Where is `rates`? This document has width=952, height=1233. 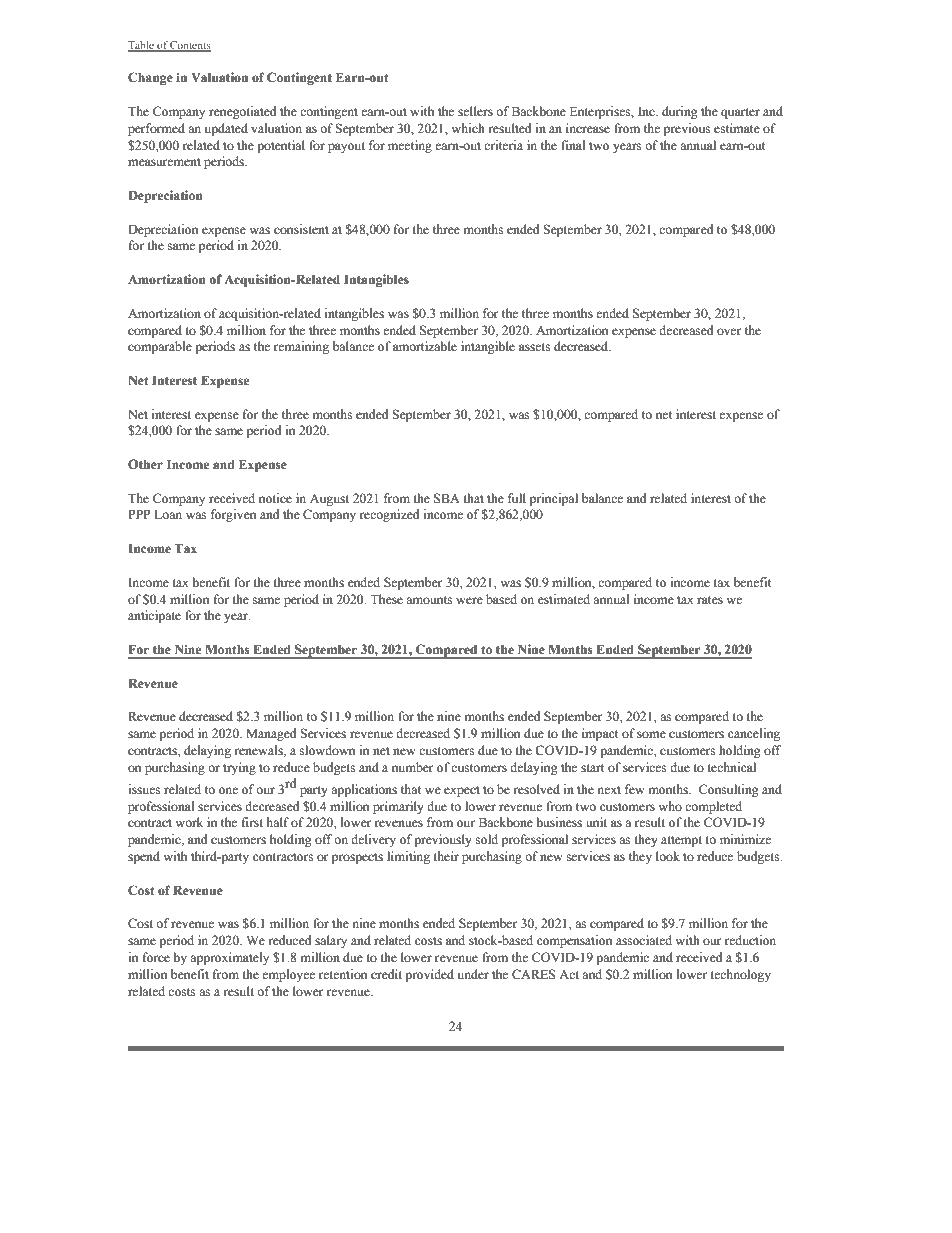
rates is located at coordinates (710, 600).
